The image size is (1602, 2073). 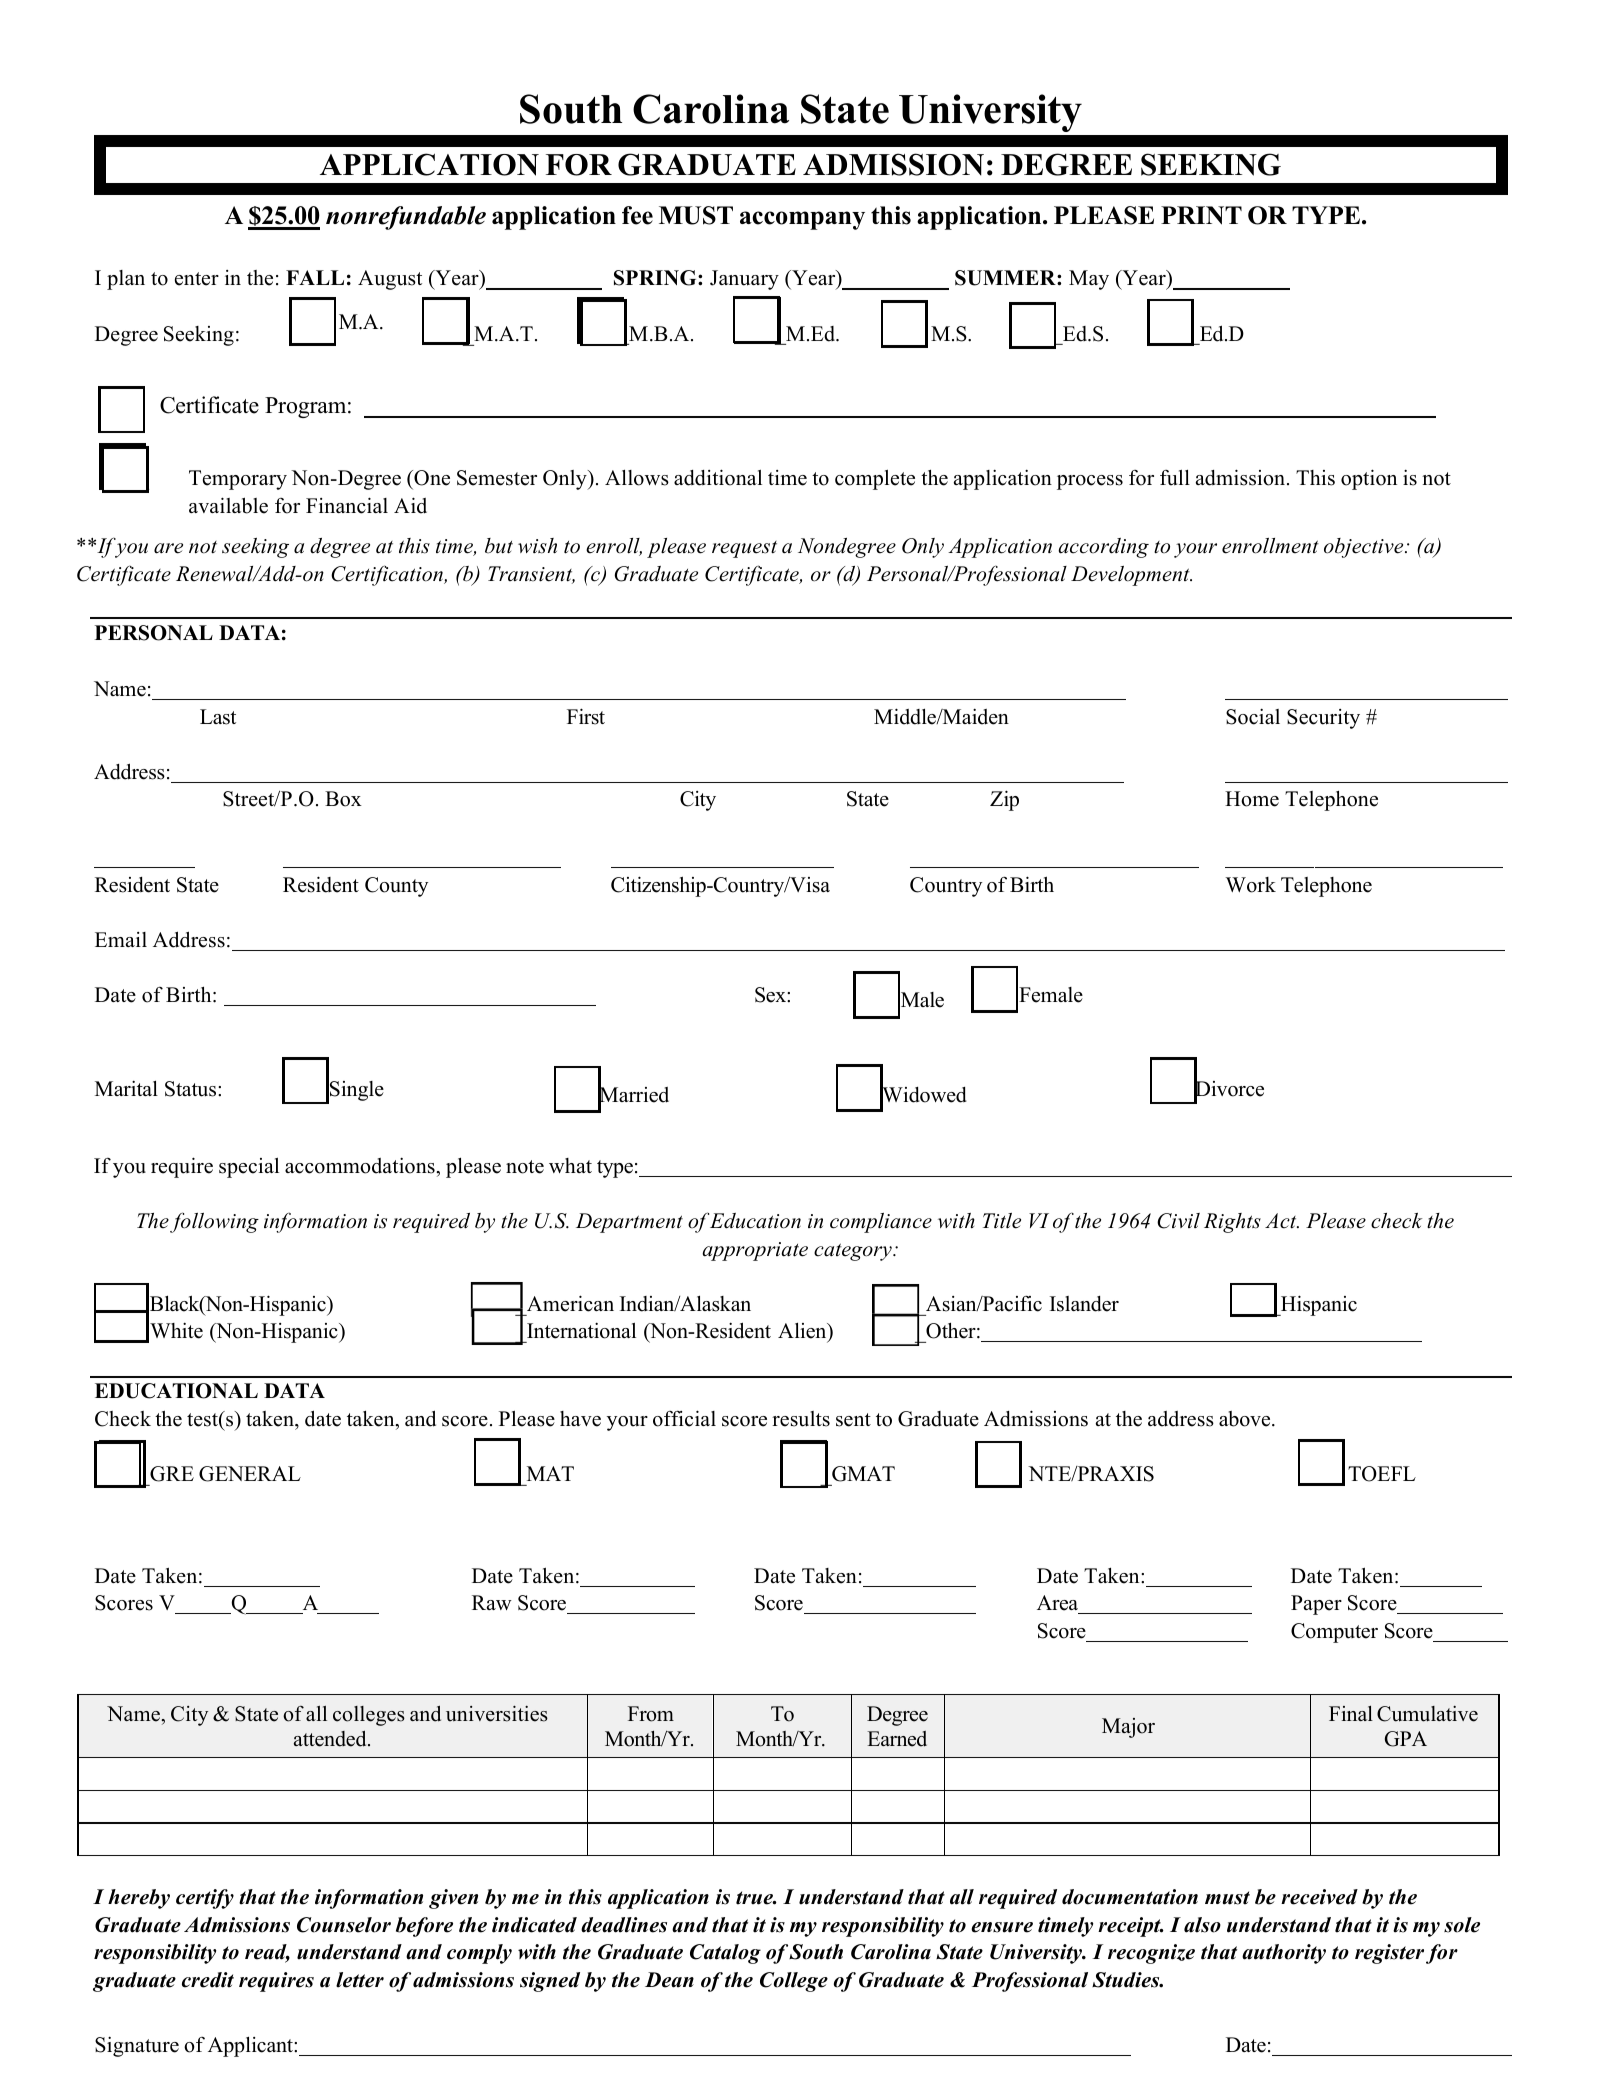 What do you see at coordinates (1229, 1088) in the image?
I see `Divorce` at bounding box center [1229, 1088].
